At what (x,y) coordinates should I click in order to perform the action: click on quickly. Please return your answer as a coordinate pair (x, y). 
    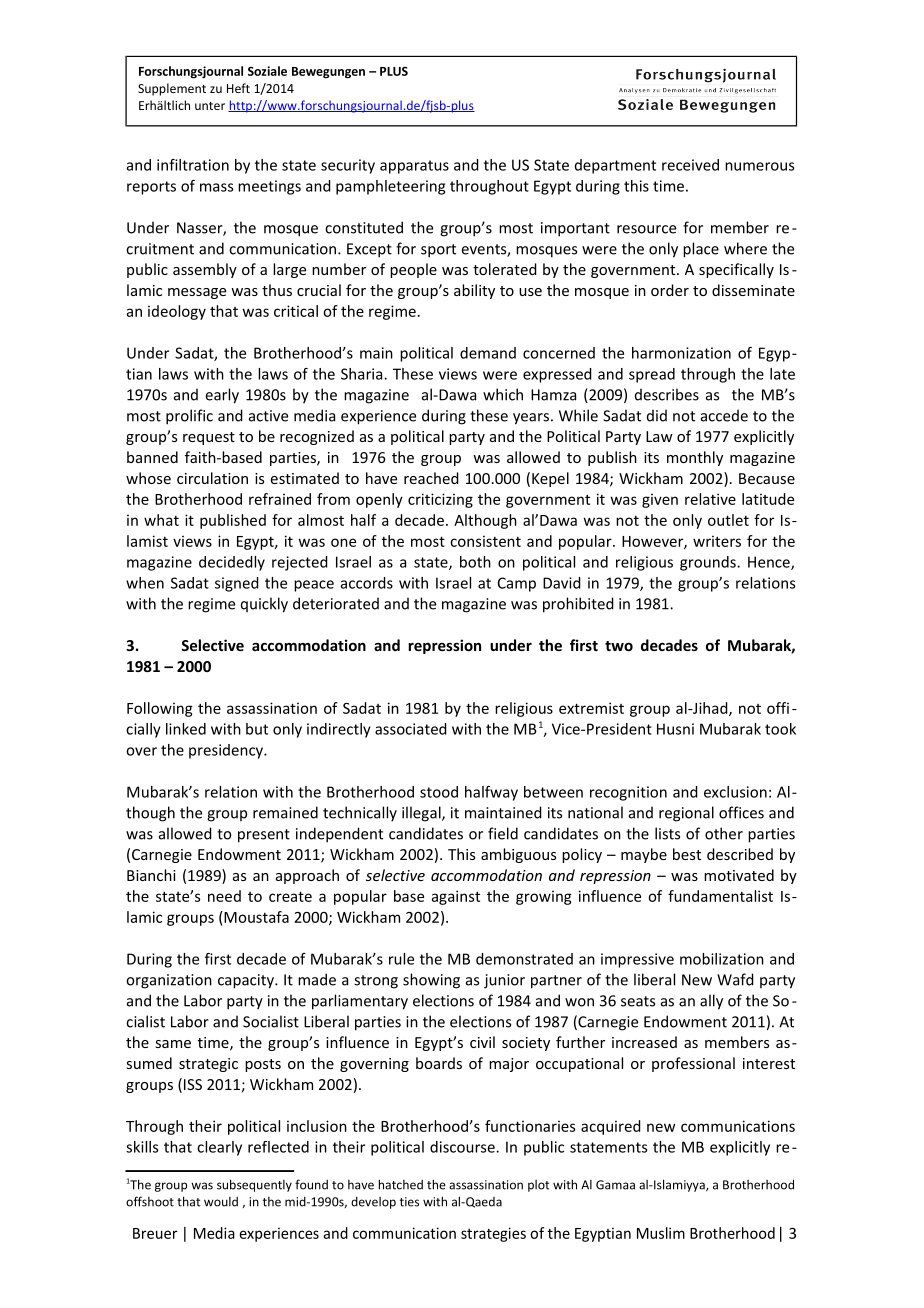
    Looking at the image, I should click on (264, 605).
